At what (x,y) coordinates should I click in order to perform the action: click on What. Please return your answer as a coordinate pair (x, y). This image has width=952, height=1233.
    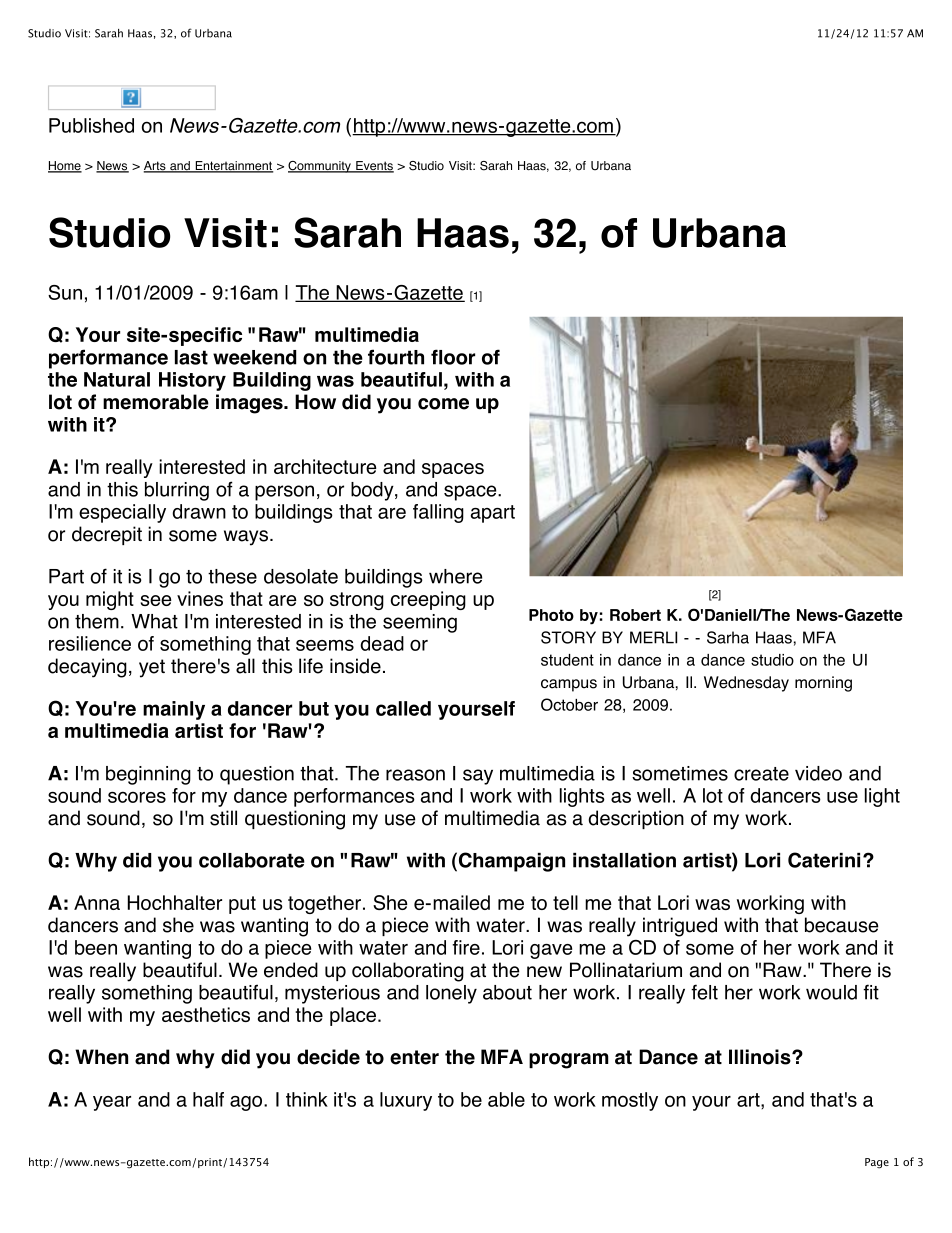
    Looking at the image, I should click on (154, 621).
